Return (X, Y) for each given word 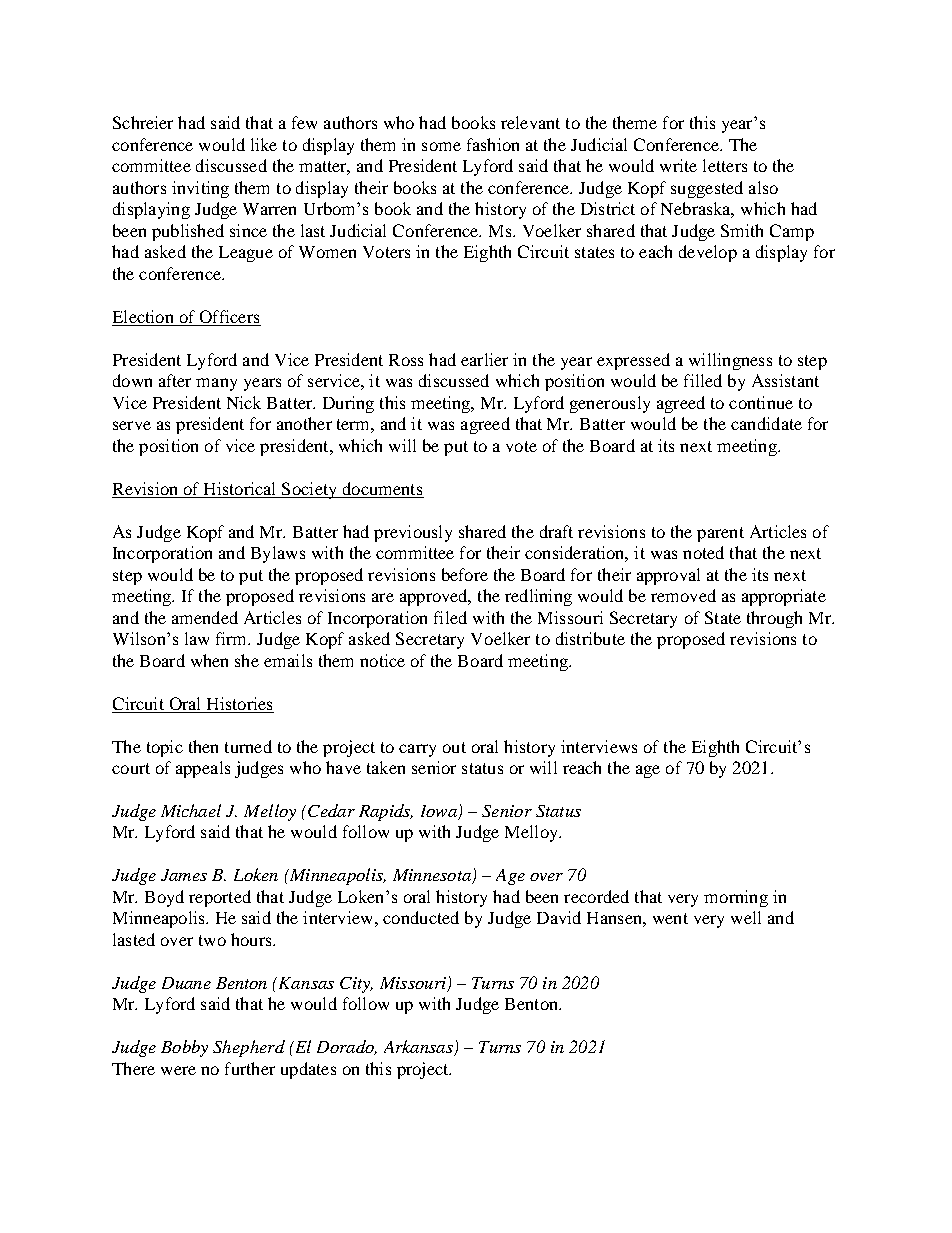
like (264, 144)
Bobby (184, 1048)
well (746, 917)
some (441, 146)
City (356, 985)
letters (725, 165)
